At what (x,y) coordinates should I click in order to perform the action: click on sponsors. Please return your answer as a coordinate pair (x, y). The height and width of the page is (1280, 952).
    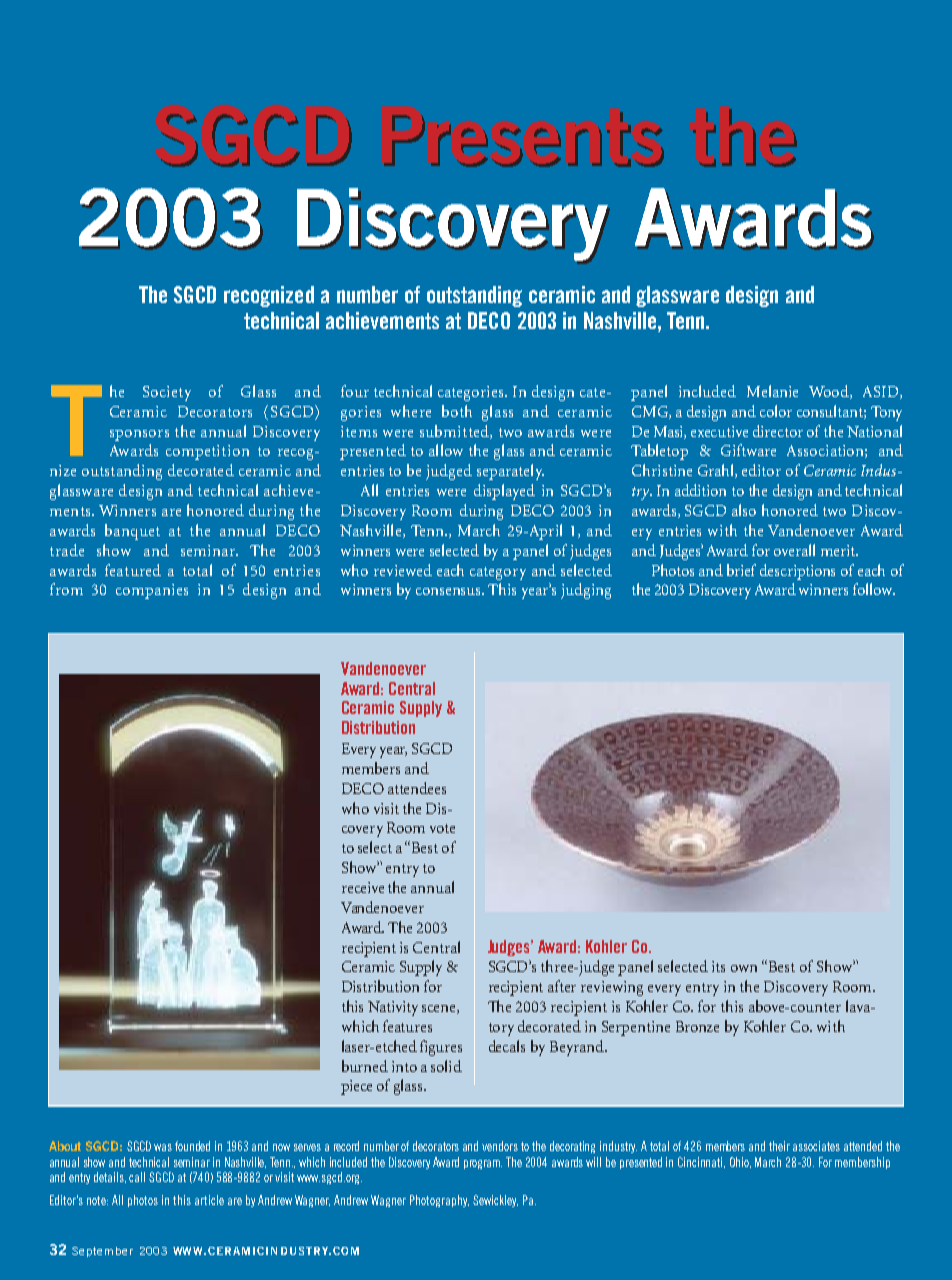
    Looking at the image, I should click on (139, 435).
